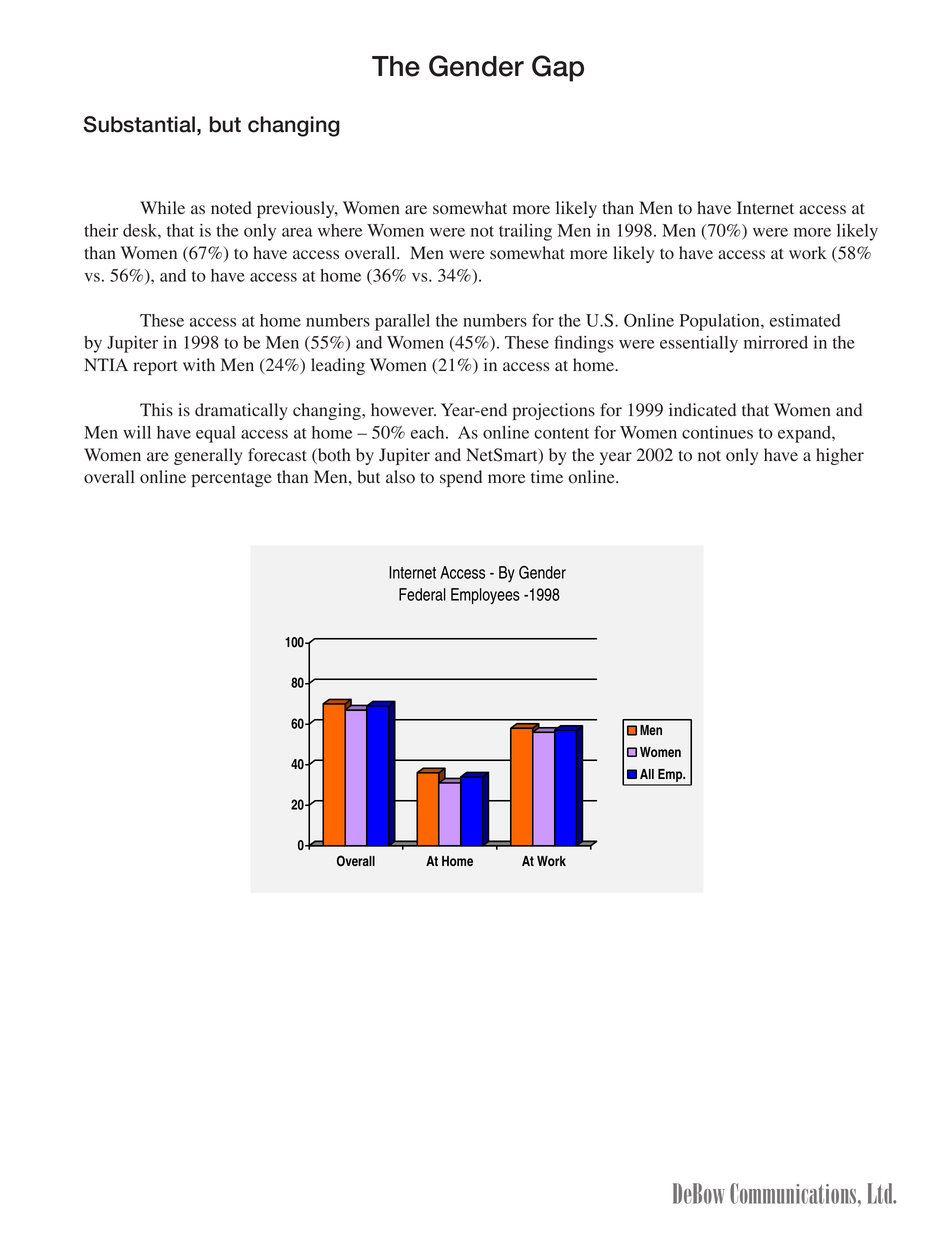  What do you see at coordinates (558, 68) in the screenshot?
I see `Gap` at bounding box center [558, 68].
